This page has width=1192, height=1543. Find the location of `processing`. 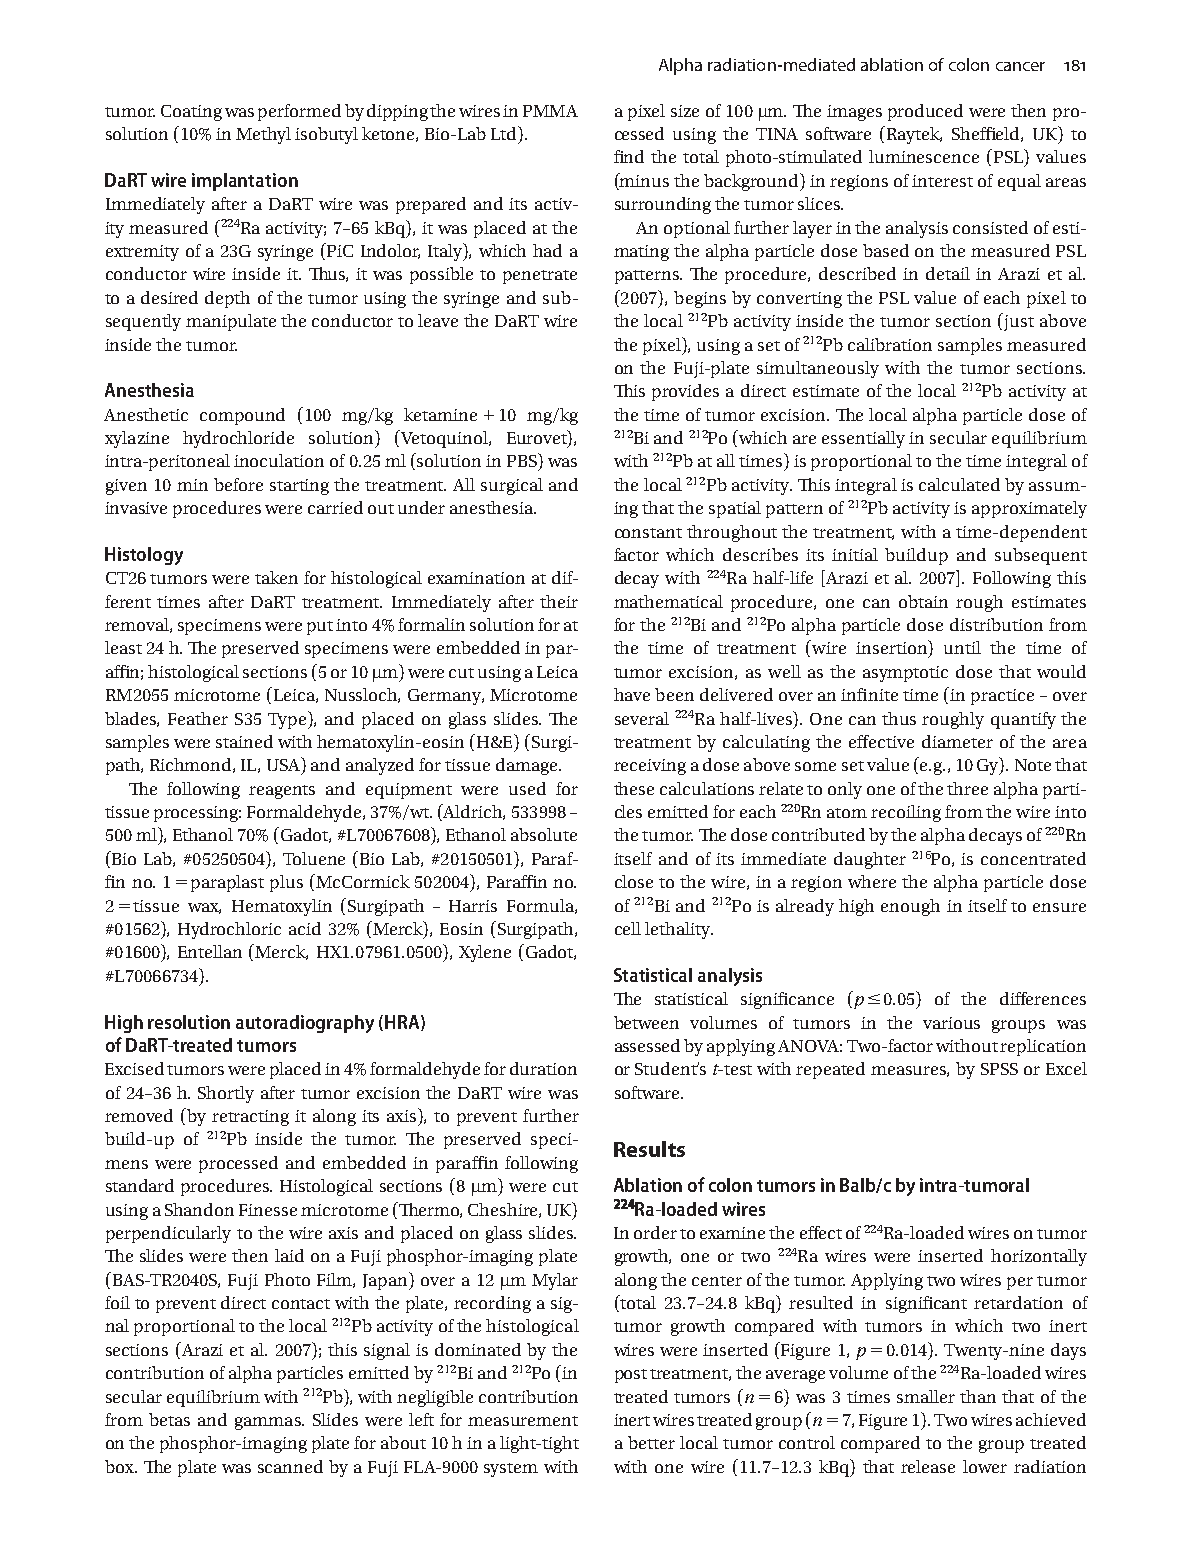

processing is located at coordinates (197, 814).
